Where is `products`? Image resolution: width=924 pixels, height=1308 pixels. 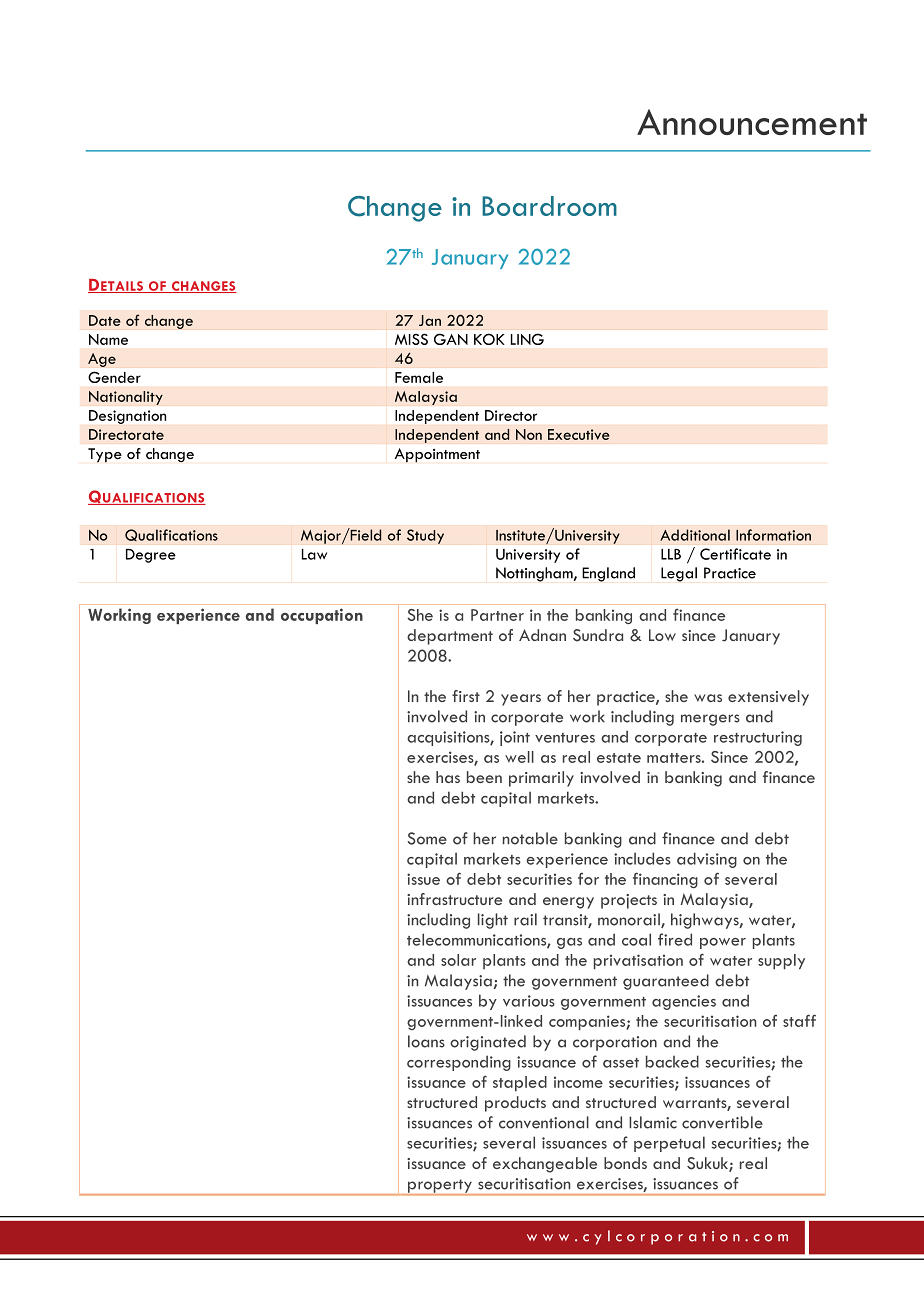 products is located at coordinates (515, 1104).
